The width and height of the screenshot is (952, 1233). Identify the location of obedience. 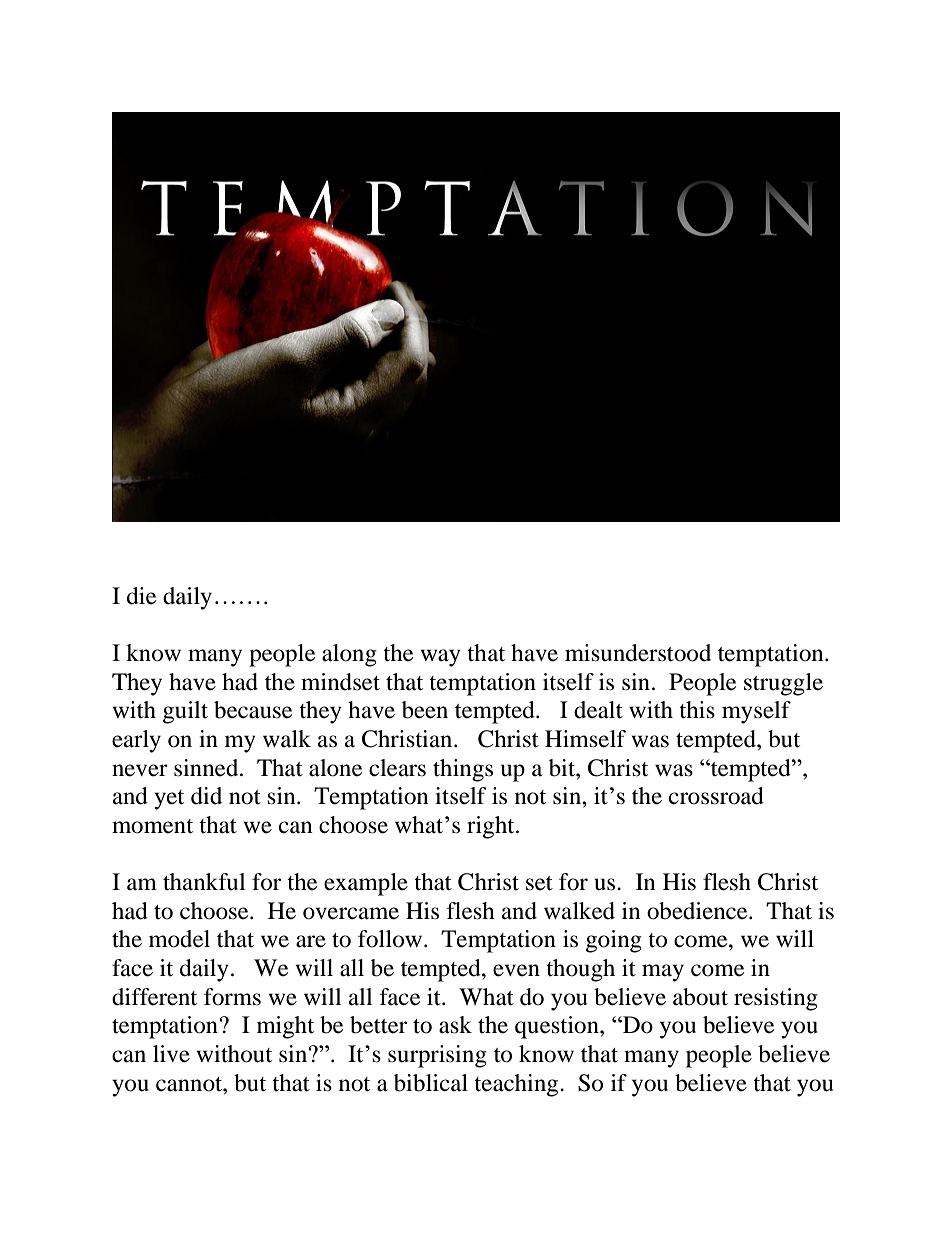
(698, 911).
